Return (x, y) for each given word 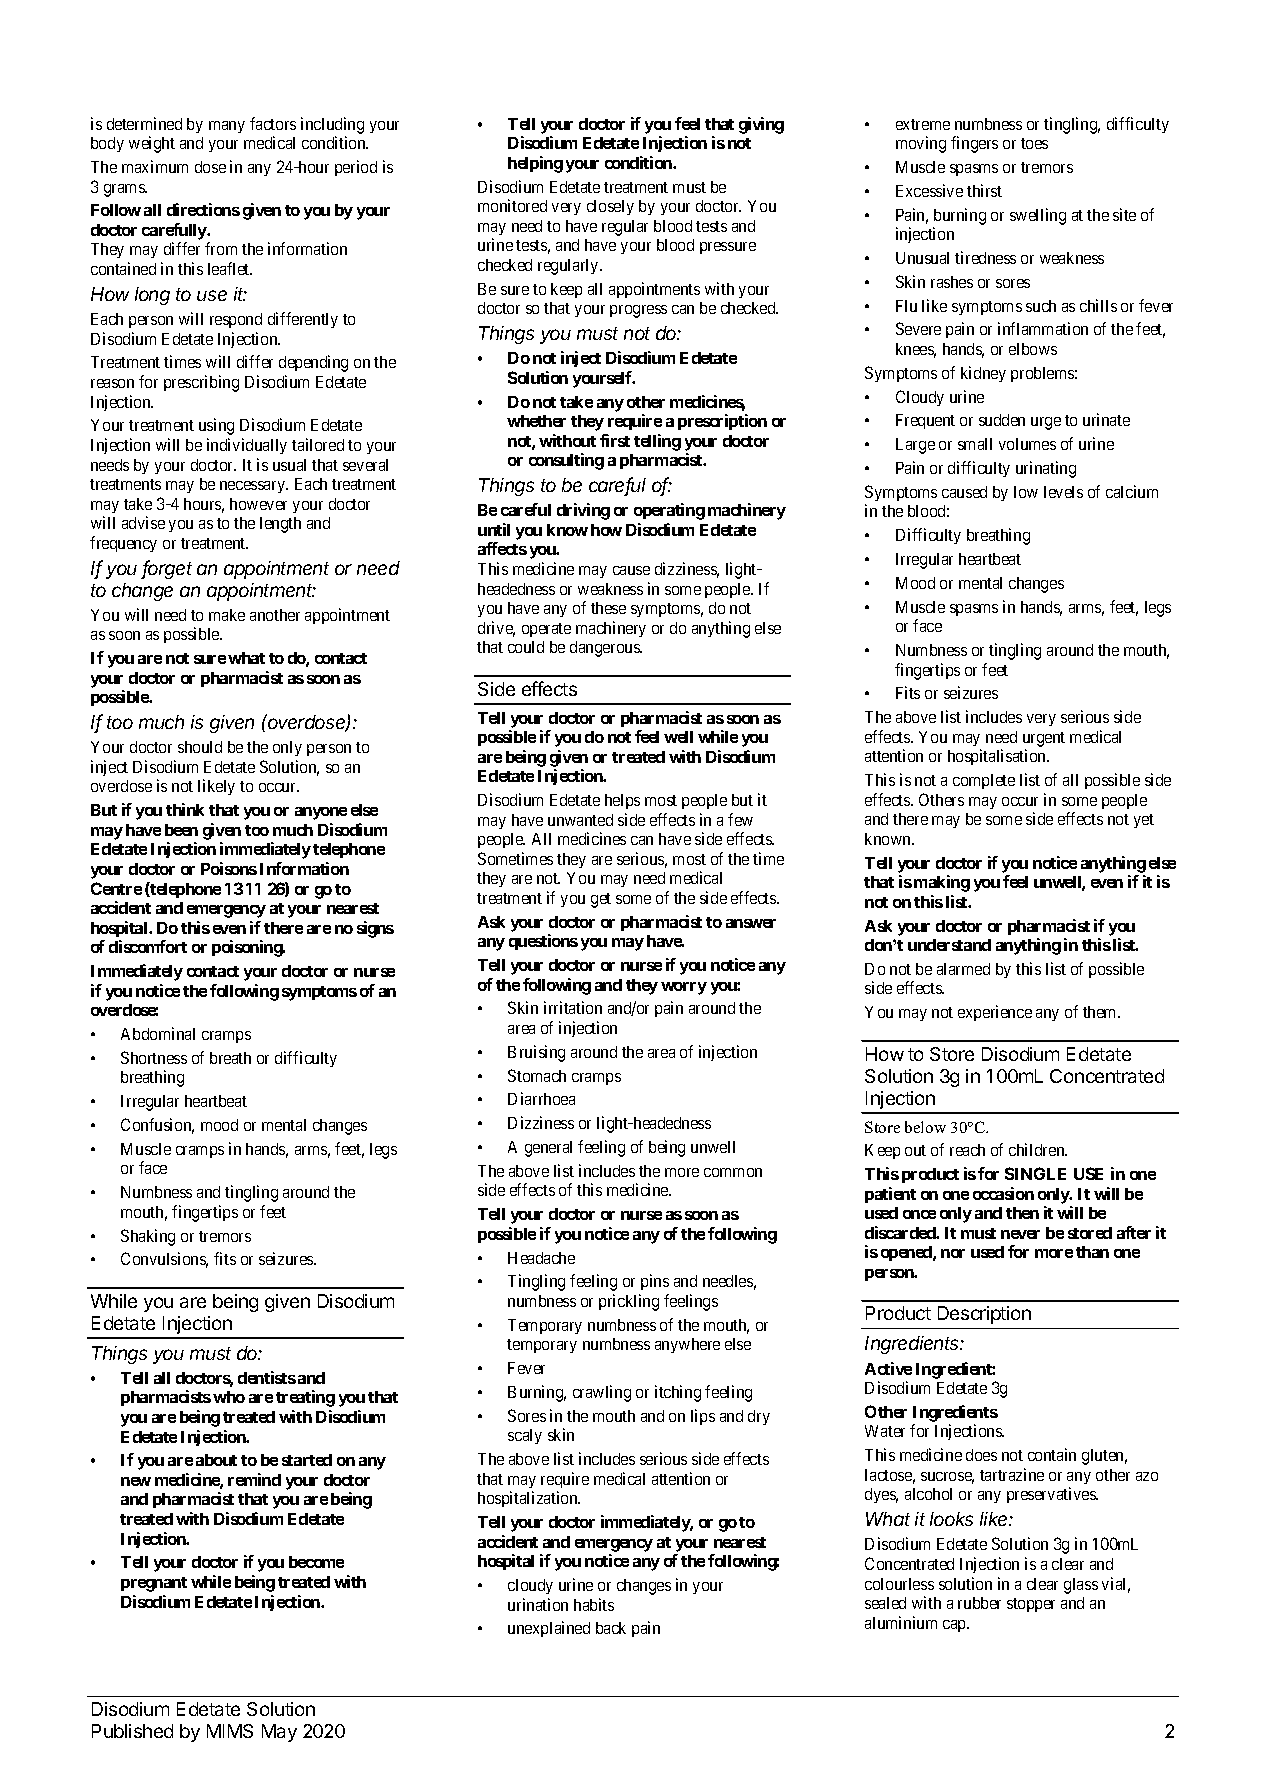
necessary (254, 487)
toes (1034, 143)
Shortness (154, 1057)
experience (995, 1013)
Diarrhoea (541, 1098)
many (227, 127)
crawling (602, 1393)
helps (622, 801)
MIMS (230, 1731)
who (229, 1397)
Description (984, 1315)
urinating (1046, 469)
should (200, 747)
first (615, 440)
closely (610, 207)
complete (984, 781)
